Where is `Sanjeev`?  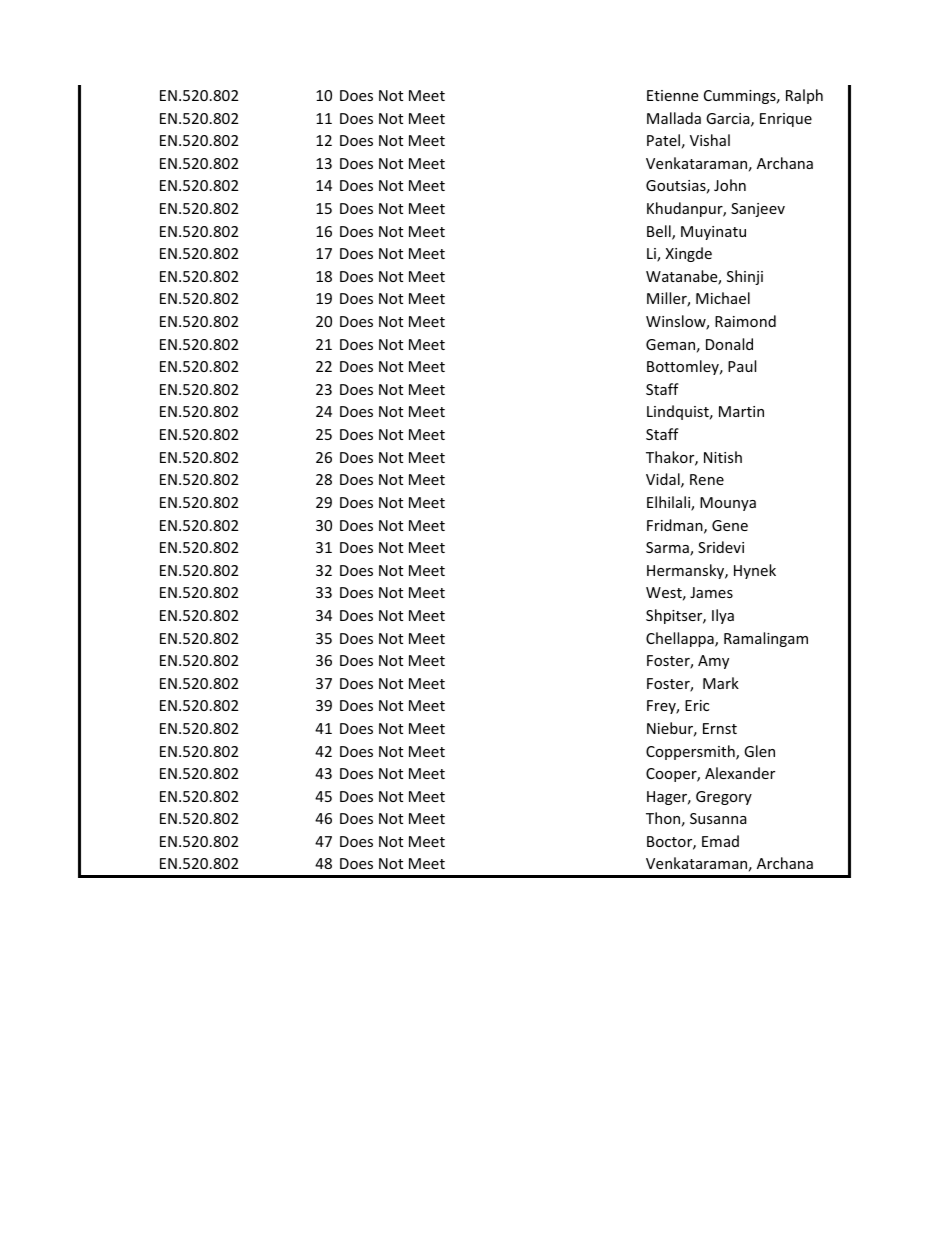
Sanjeev is located at coordinates (758, 210).
